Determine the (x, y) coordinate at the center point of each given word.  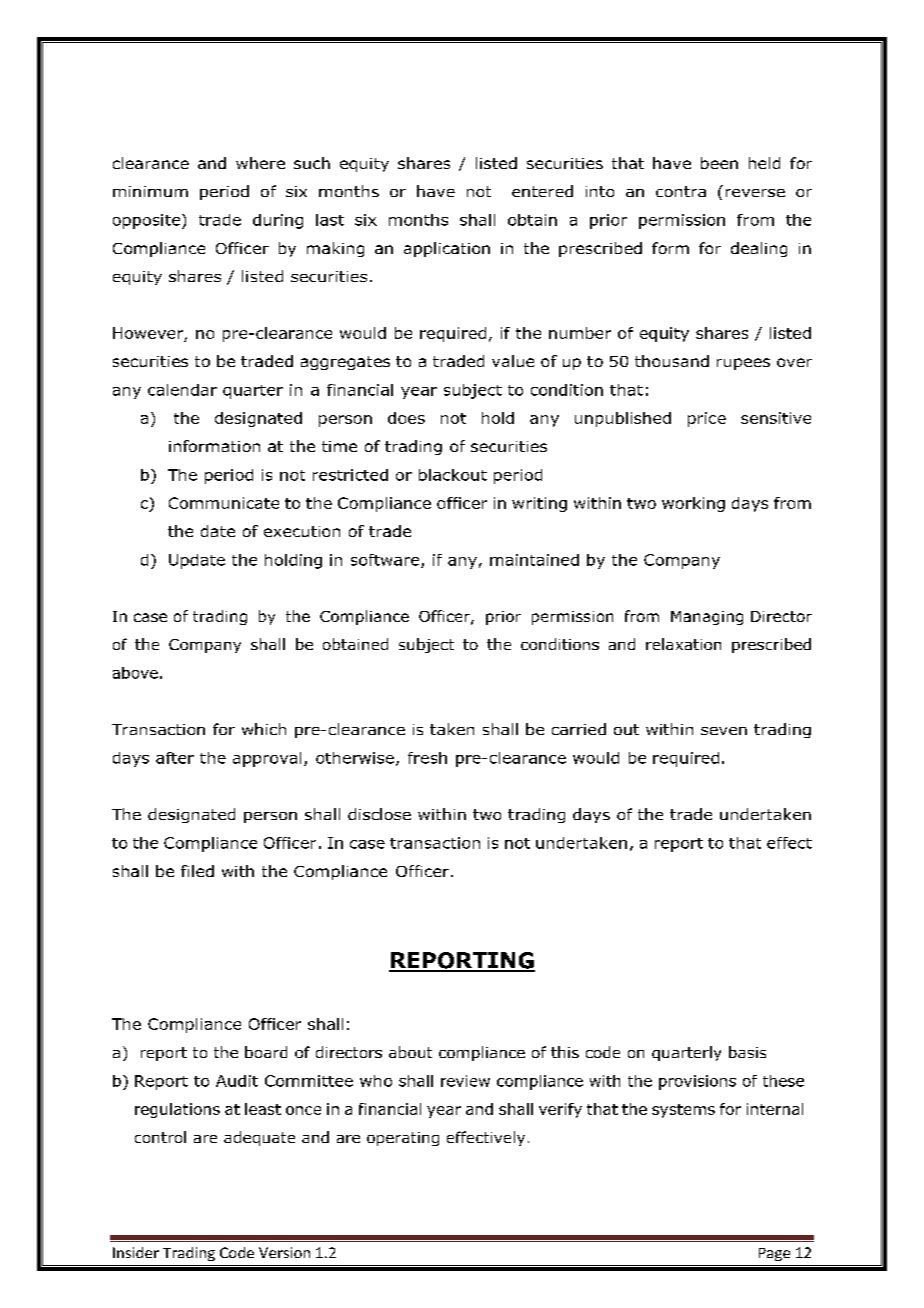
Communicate (224, 503)
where (260, 163)
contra (681, 191)
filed (197, 871)
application (447, 249)
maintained (534, 560)
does (406, 418)
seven (724, 731)
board (266, 1052)
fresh (427, 758)
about (410, 1052)
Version (284, 1252)
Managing (707, 618)
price (707, 419)
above (135, 673)
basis (747, 1052)
